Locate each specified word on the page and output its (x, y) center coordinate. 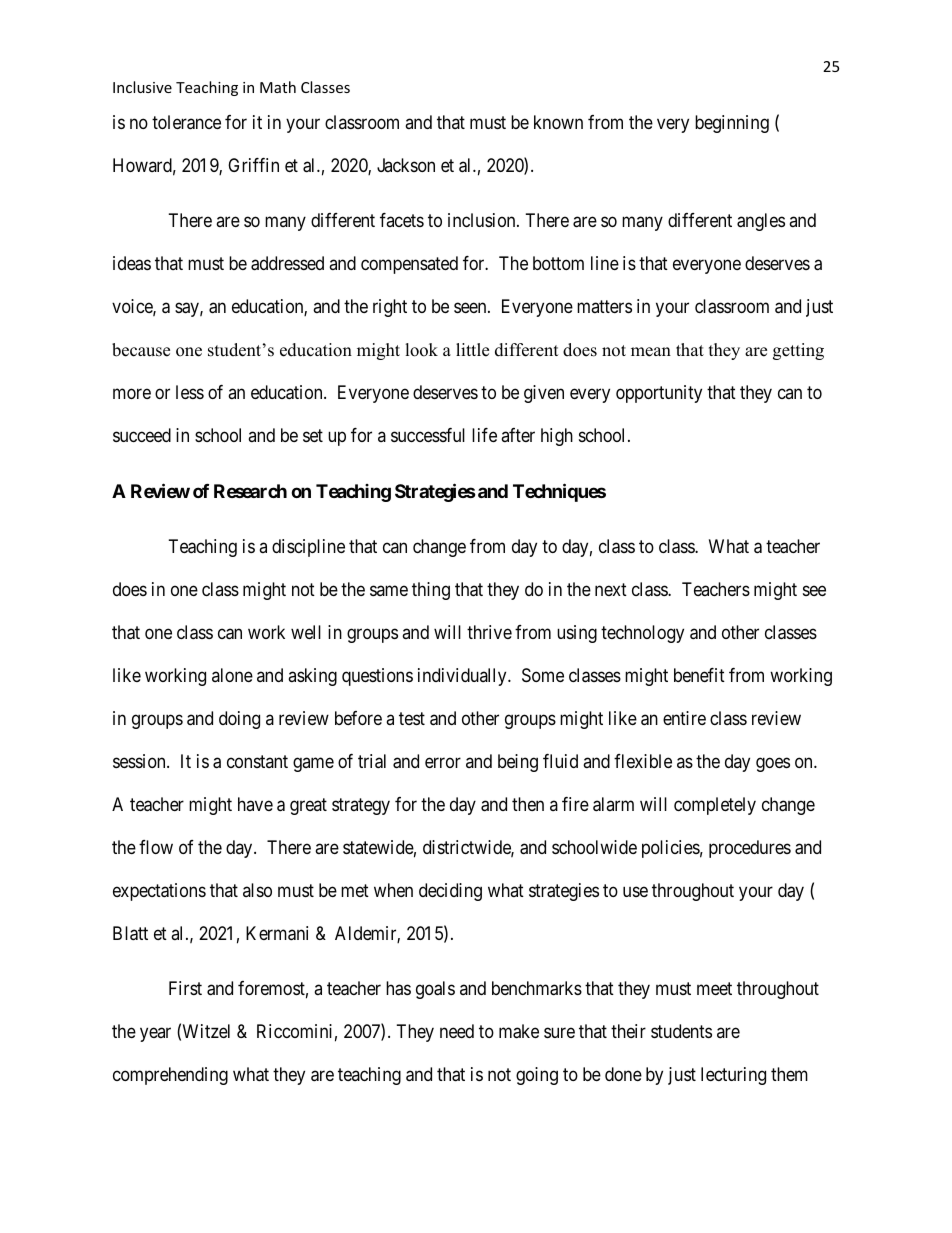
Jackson (406, 165)
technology (642, 634)
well (306, 632)
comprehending (170, 1076)
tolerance (186, 122)
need (457, 1031)
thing (431, 591)
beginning (732, 124)
